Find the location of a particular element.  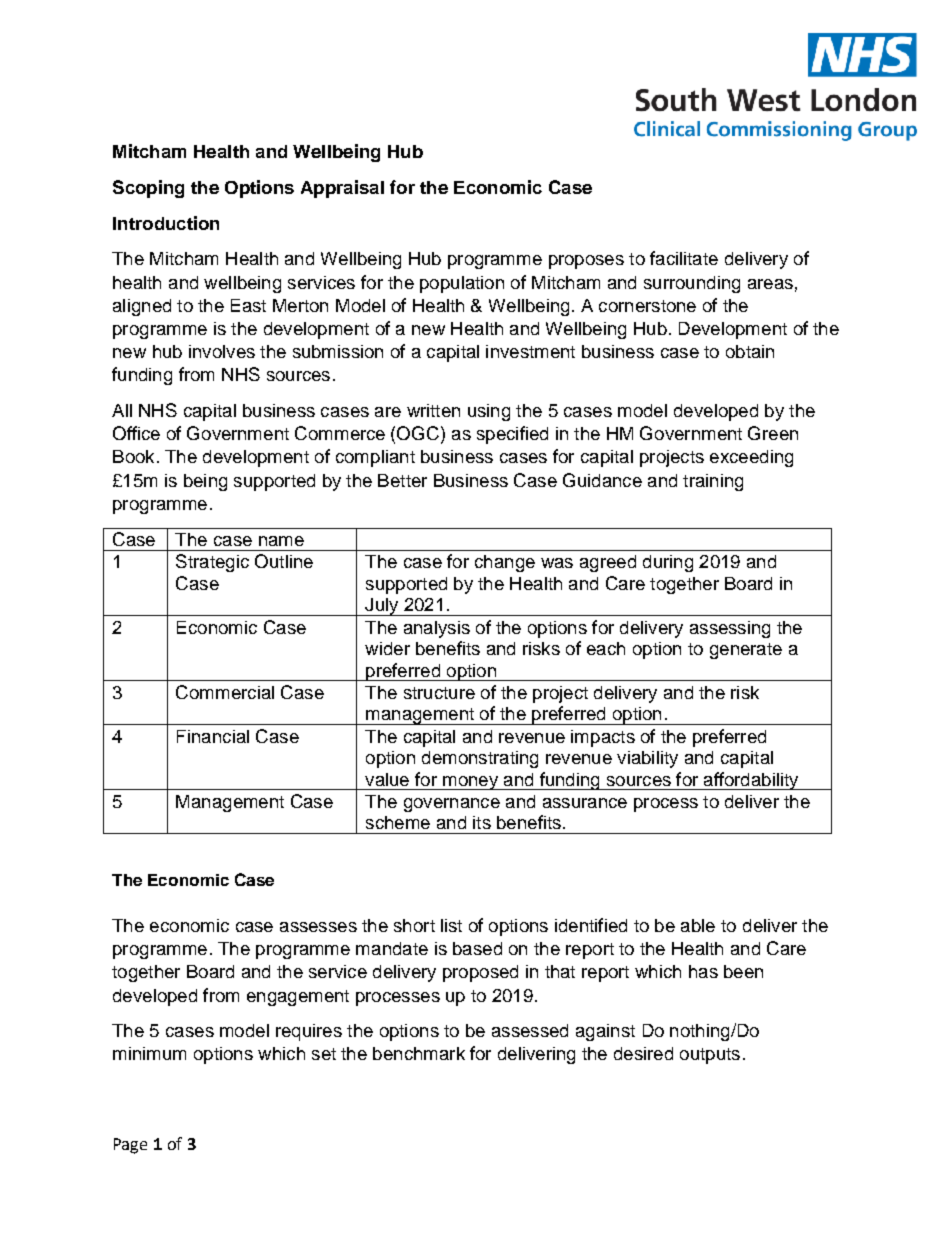

population is located at coordinates (462, 284).
